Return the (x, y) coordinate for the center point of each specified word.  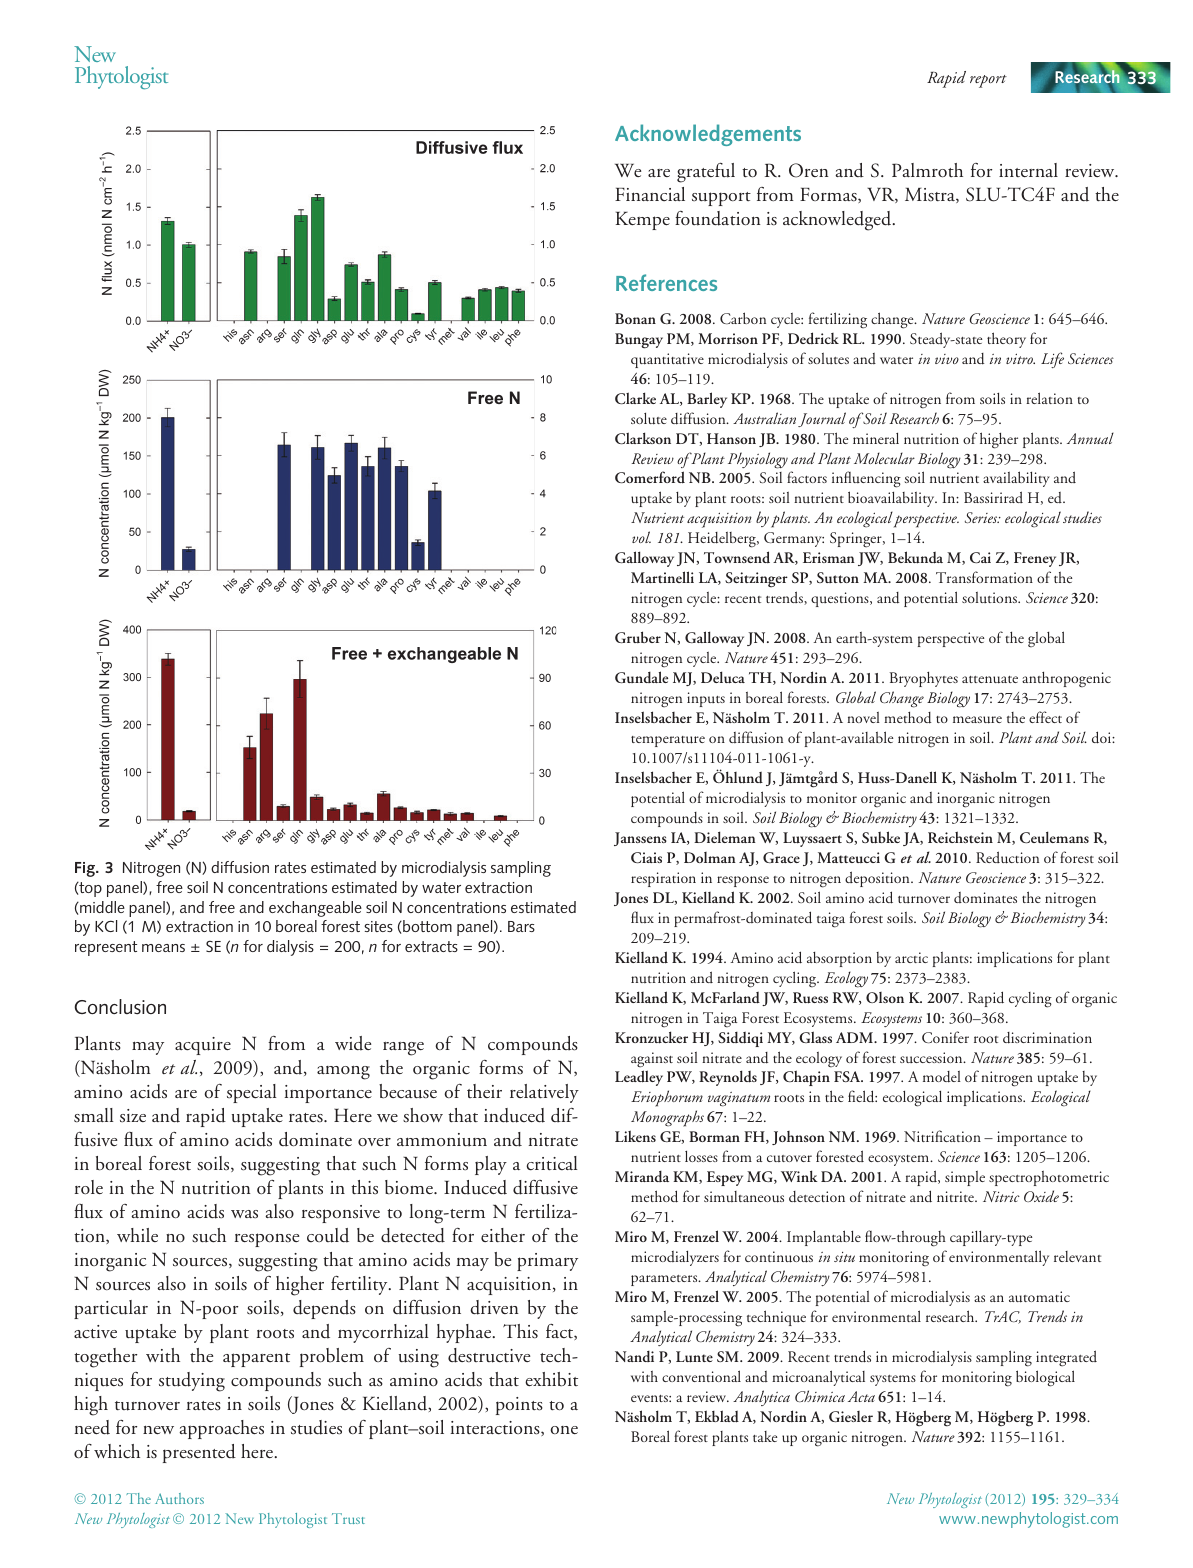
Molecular (884, 458)
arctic (911, 957)
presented (199, 1453)
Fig (86, 869)
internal (1028, 170)
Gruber (638, 637)
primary (547, 1262)
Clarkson (643, 438)
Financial (650, 194)
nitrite (956, 1196)
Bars (521, 926)
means (163, 948)
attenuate (990, 680)
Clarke (635, 398)
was (244, 1214)
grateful (706, 173)
